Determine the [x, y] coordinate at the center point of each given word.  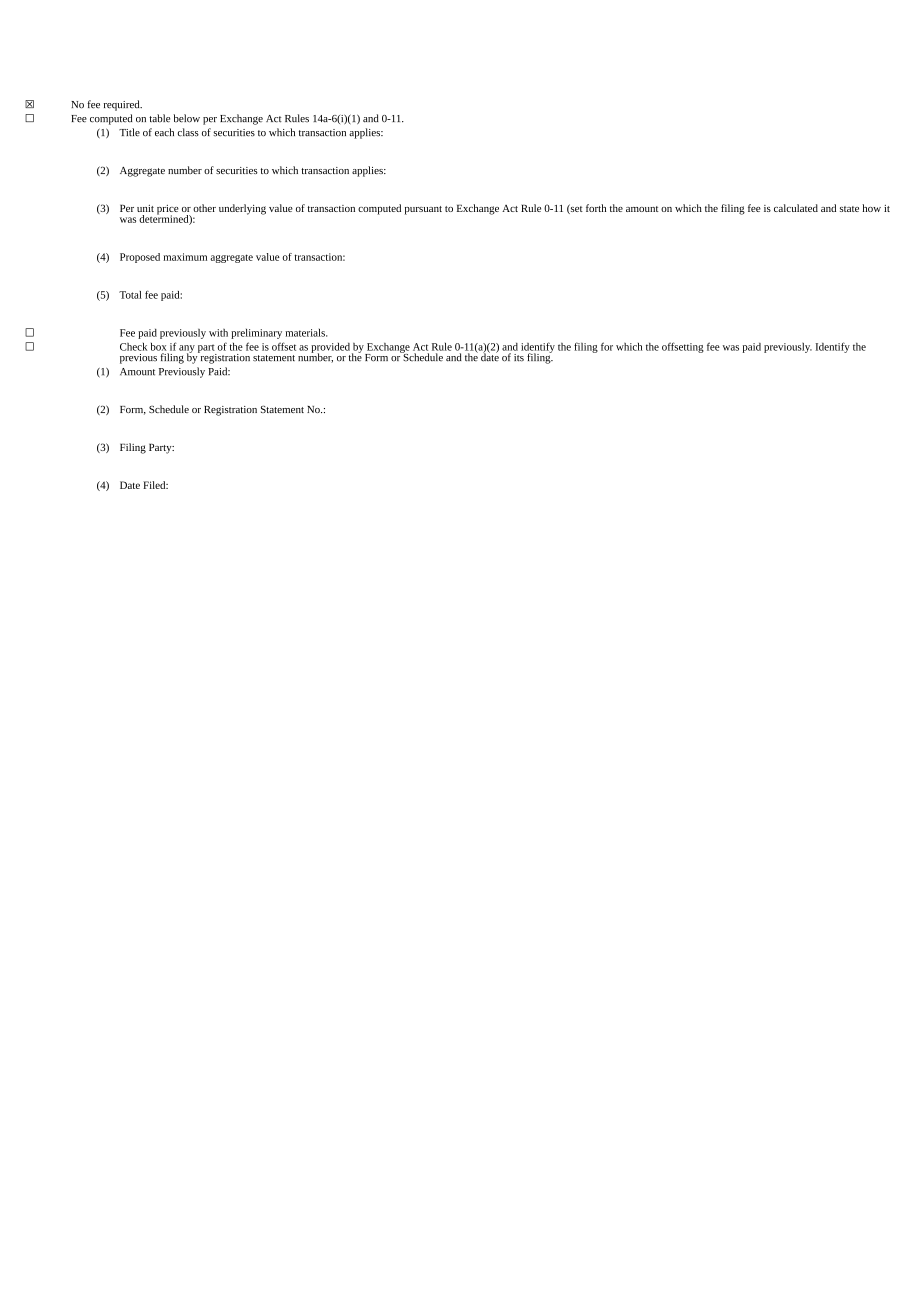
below [187, 118]
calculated [796, 208]
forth [596, 208]
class [188, 132]
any [187, 350]
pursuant [423, 210]
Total [130, 295]
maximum [185, 257]
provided [330, 349]
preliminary [256, 334]
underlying [242, 209]
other [204, 208]
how [871, 208]
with [218, 333]
